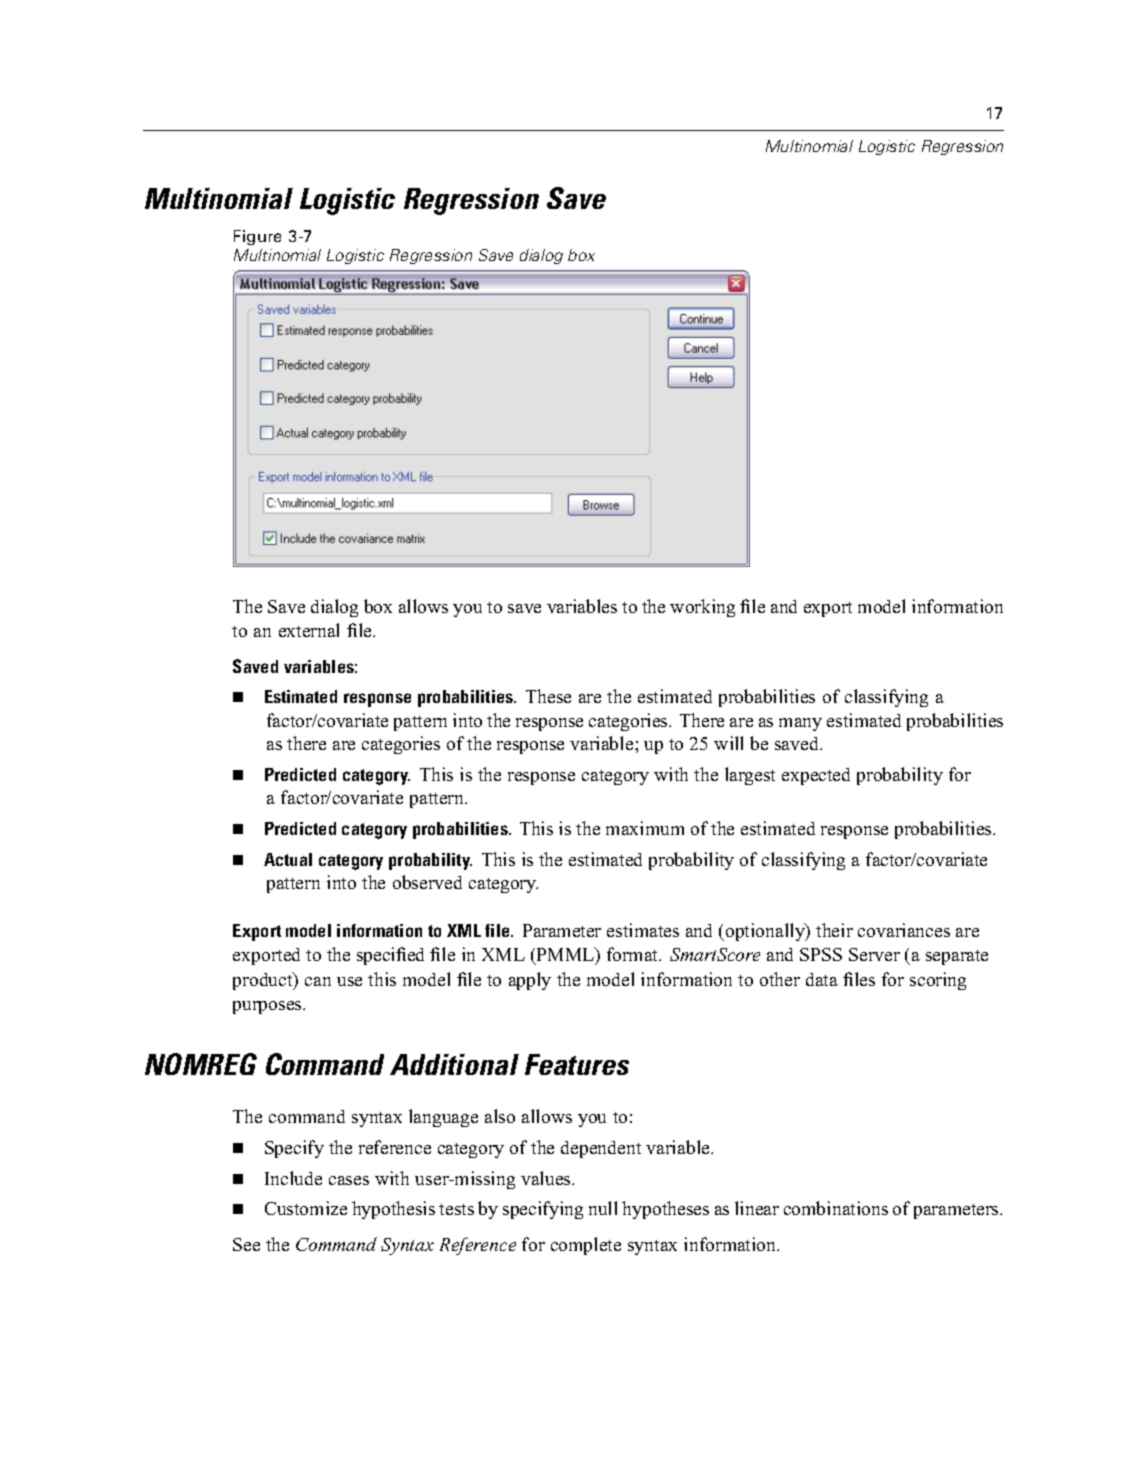 This screenshot has height=1480, width=1144. Describe the element at coordinates (603, 1208) in the screenshot. I see `null` at that location.
